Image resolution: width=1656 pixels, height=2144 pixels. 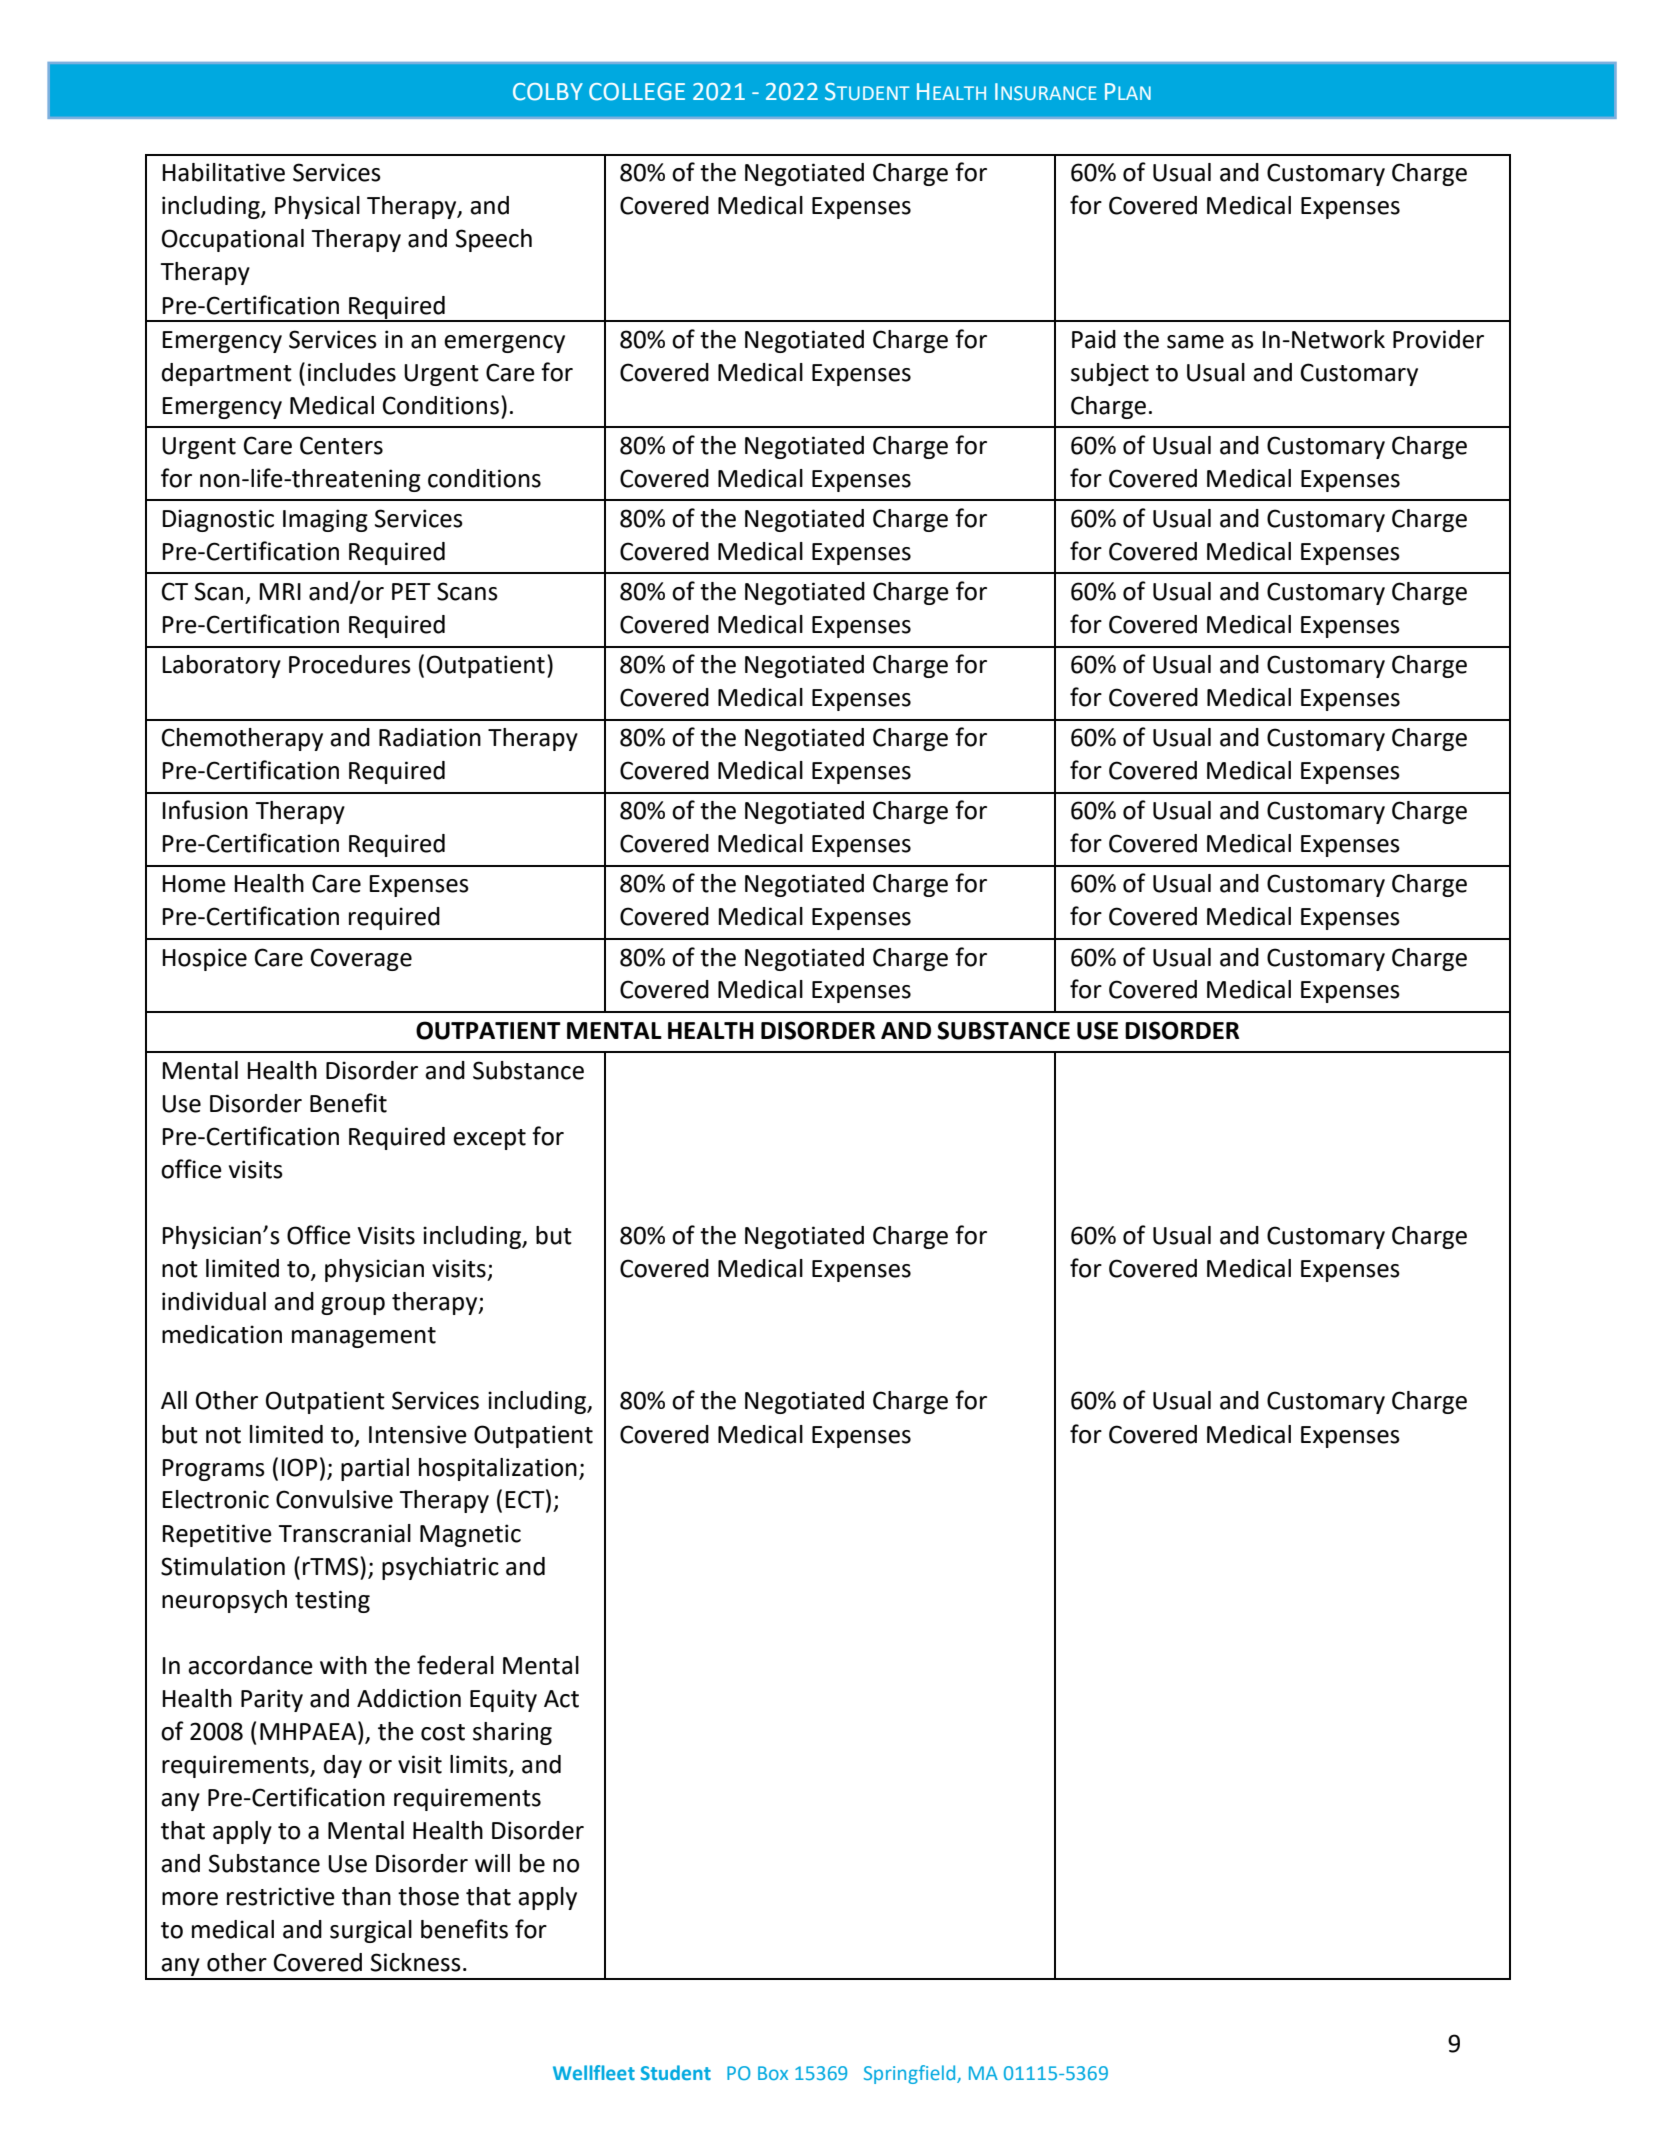 I want to click on Springfield, so click(x=911, y=2074).
